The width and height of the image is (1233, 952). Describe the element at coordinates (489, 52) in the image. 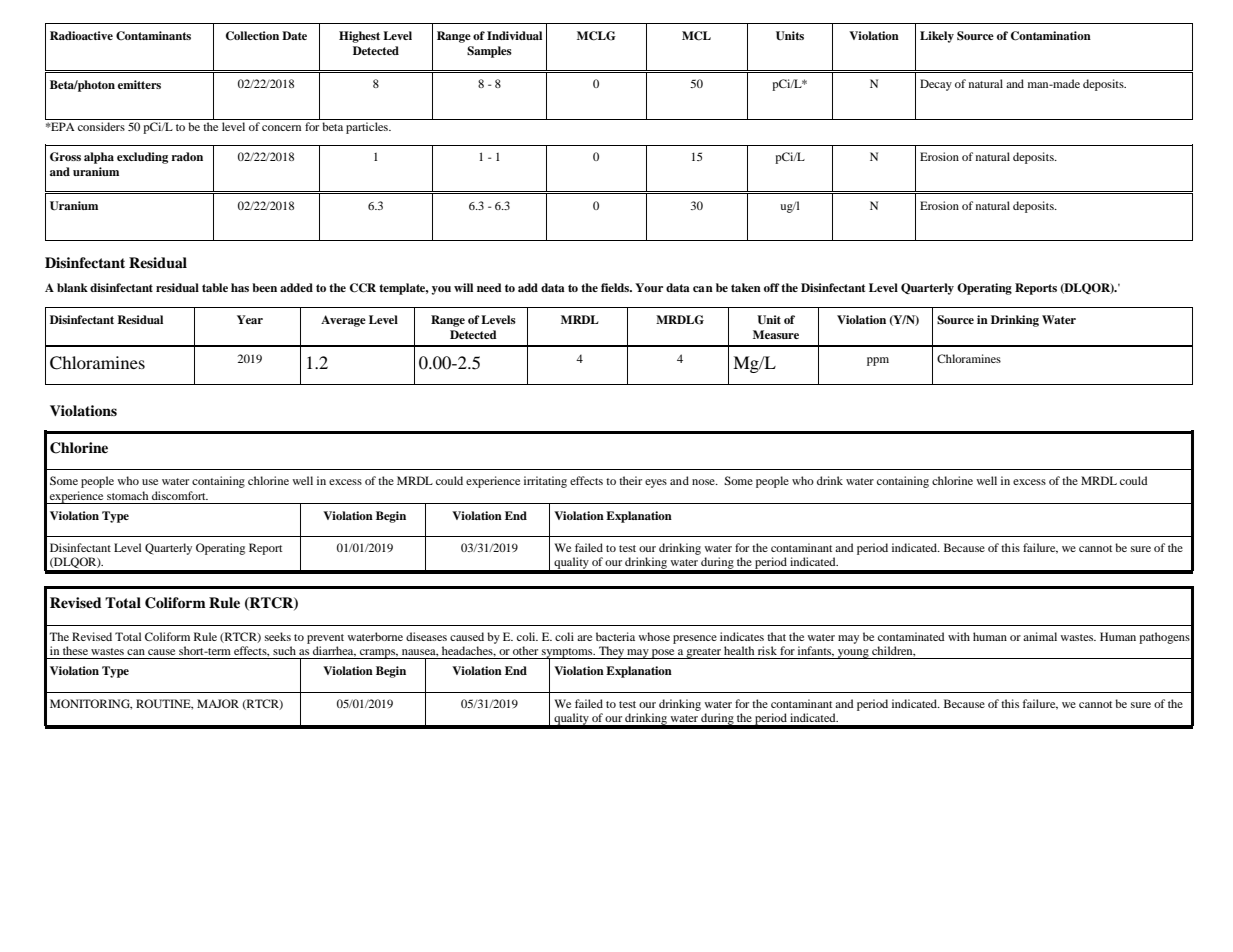

I see `Samples` at that location.
